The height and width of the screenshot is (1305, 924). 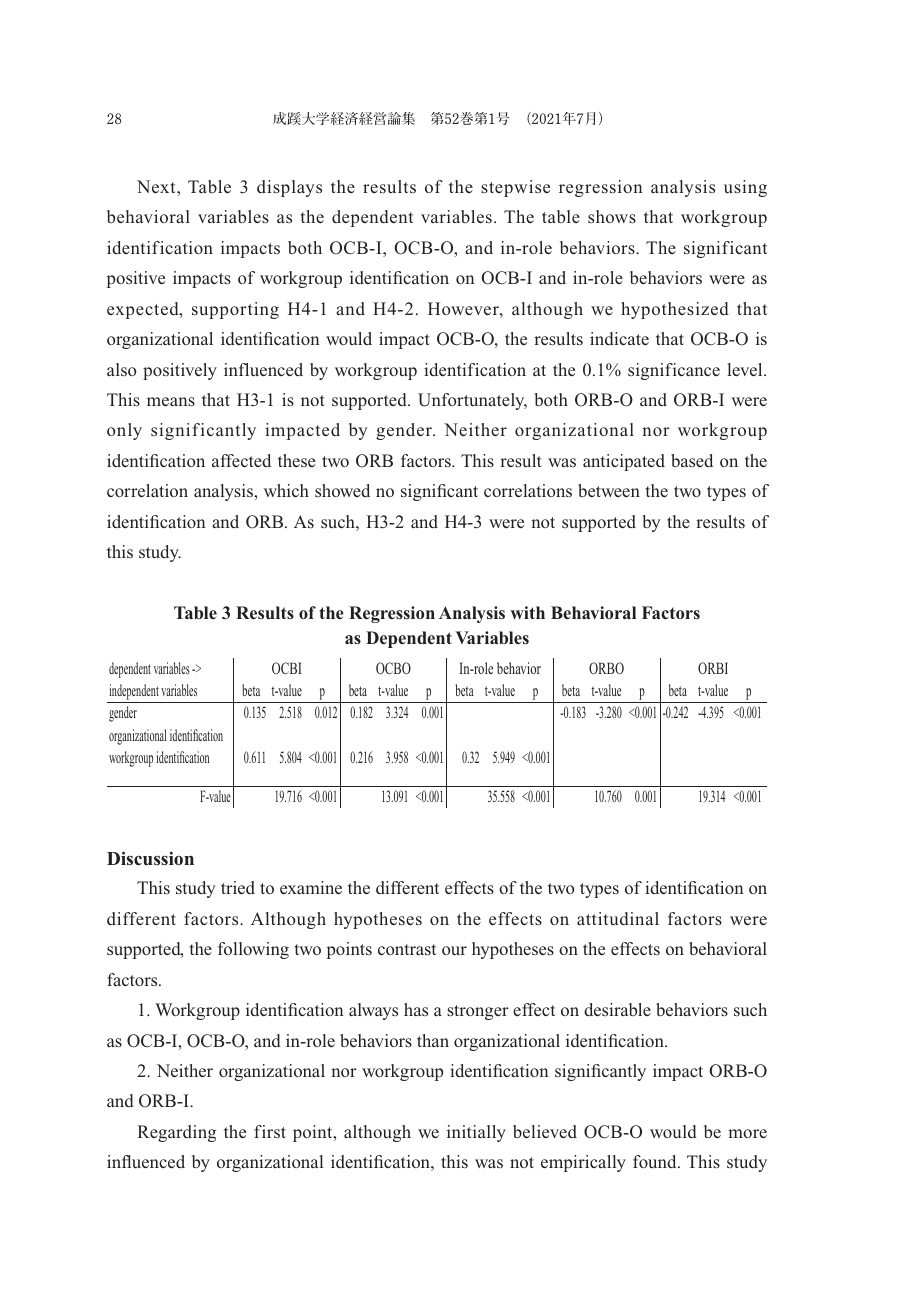 What do you see at coordinates (289, 188) in the screenshot?
I see `displays` at bounding box center [289, 188].
